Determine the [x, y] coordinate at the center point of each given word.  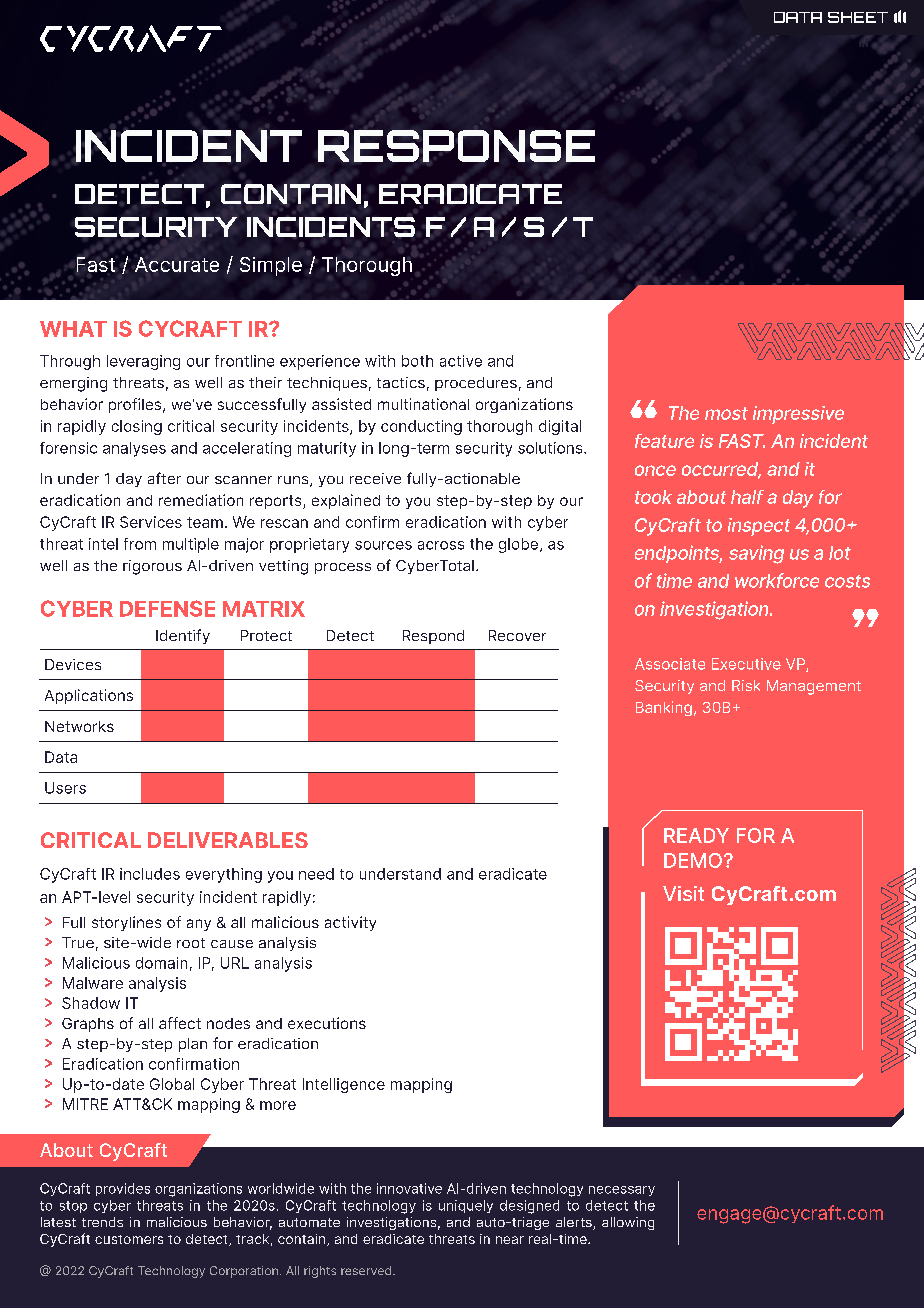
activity [350, 923]
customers [129, 1239]
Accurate [177, 264]
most [726, 413]
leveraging [143, 362]
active [461, 361]
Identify [183, 636]
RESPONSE [456, 146]
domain [161, 963]
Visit [683, 893]
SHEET [858, 17]
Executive [746, 664]
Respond [433, 637]
